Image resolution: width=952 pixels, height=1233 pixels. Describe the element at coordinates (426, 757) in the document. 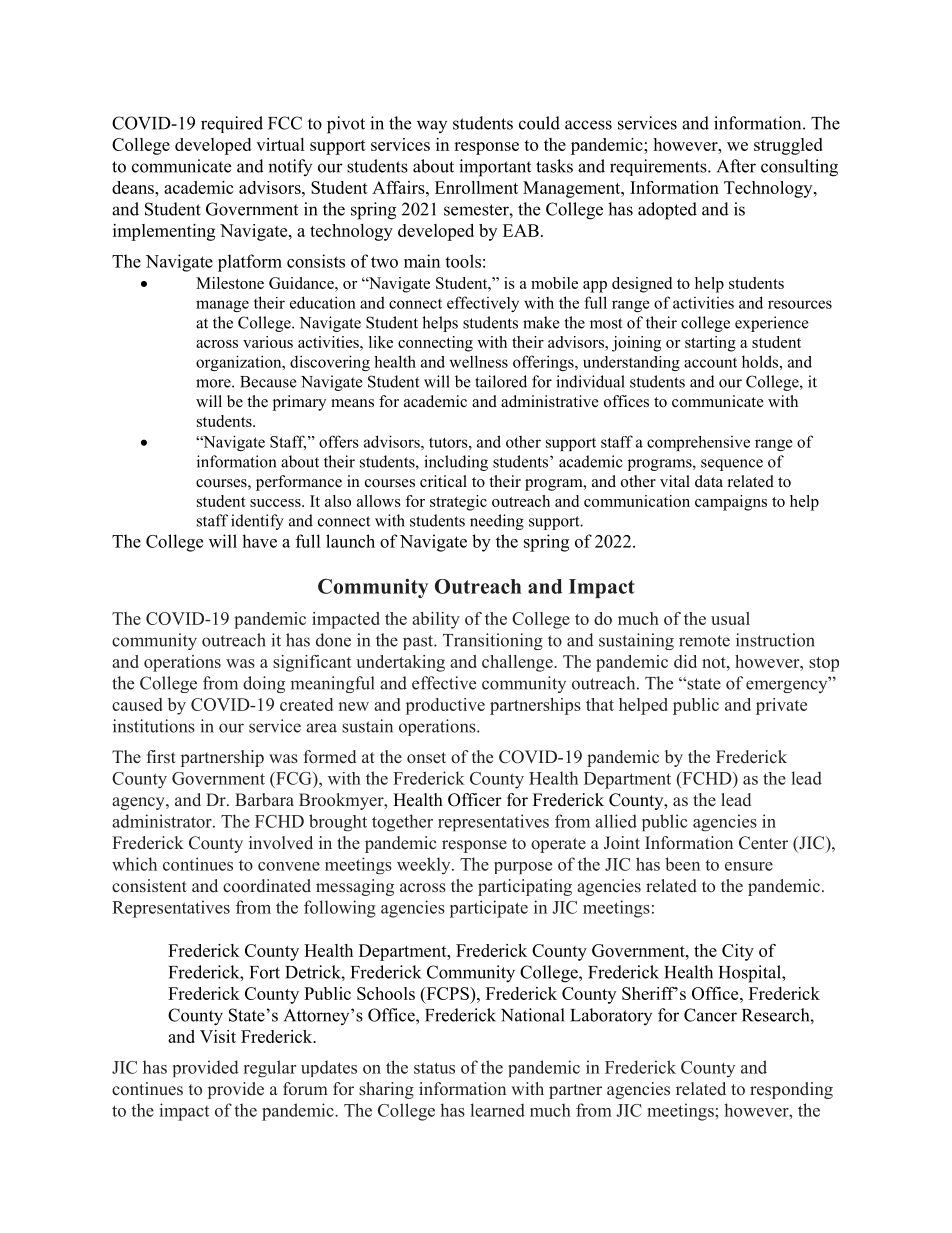

I see `onset` at that location.
